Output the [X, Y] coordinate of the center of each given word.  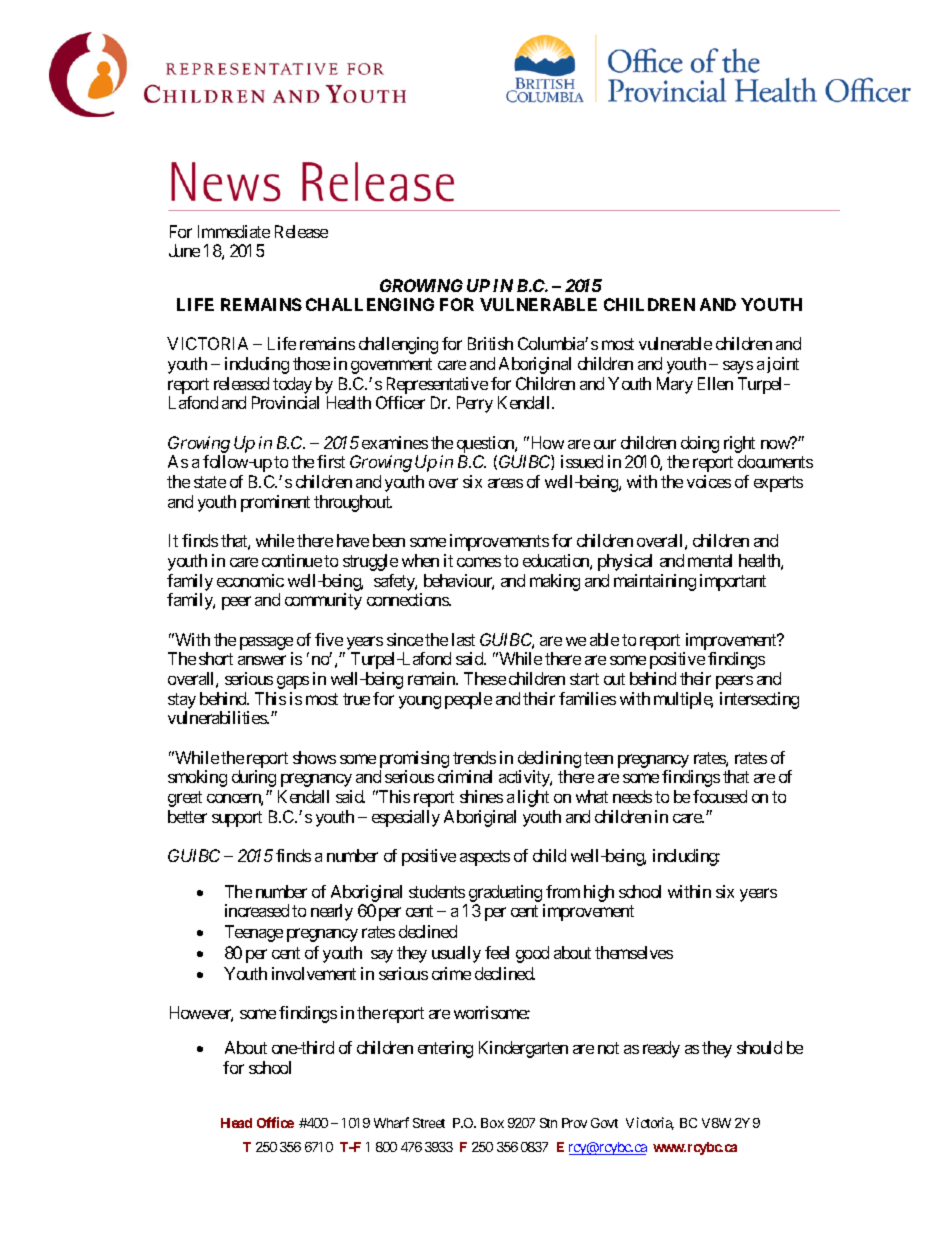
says [738, 367]
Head [236, 1123]
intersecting [759, 700]
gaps [293, 682]
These [485, 678]
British [490, 343]
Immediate [234, 231]
